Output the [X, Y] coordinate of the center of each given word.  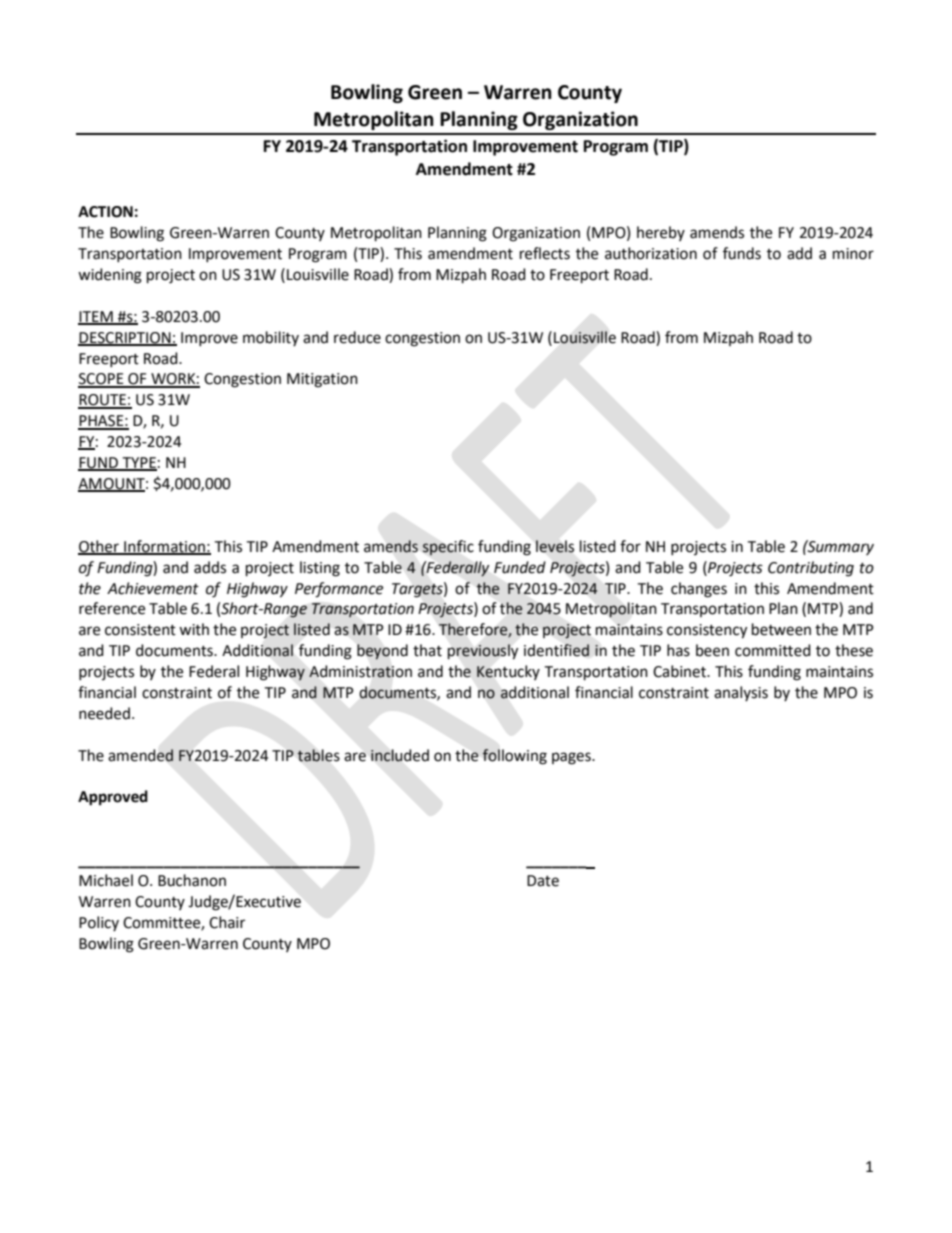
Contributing [811, 569]
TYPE [138, 463]
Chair [227, 922]
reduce [357, 337]
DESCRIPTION [125, 338]
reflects [545, 253]
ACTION [105, 212]
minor [853, 254]
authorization [651, 253]
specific [448, 548]
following [514, 757]
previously [483, 651]
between [781, 629]
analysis [741, 693]
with [194, 629]
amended [140, 755]
